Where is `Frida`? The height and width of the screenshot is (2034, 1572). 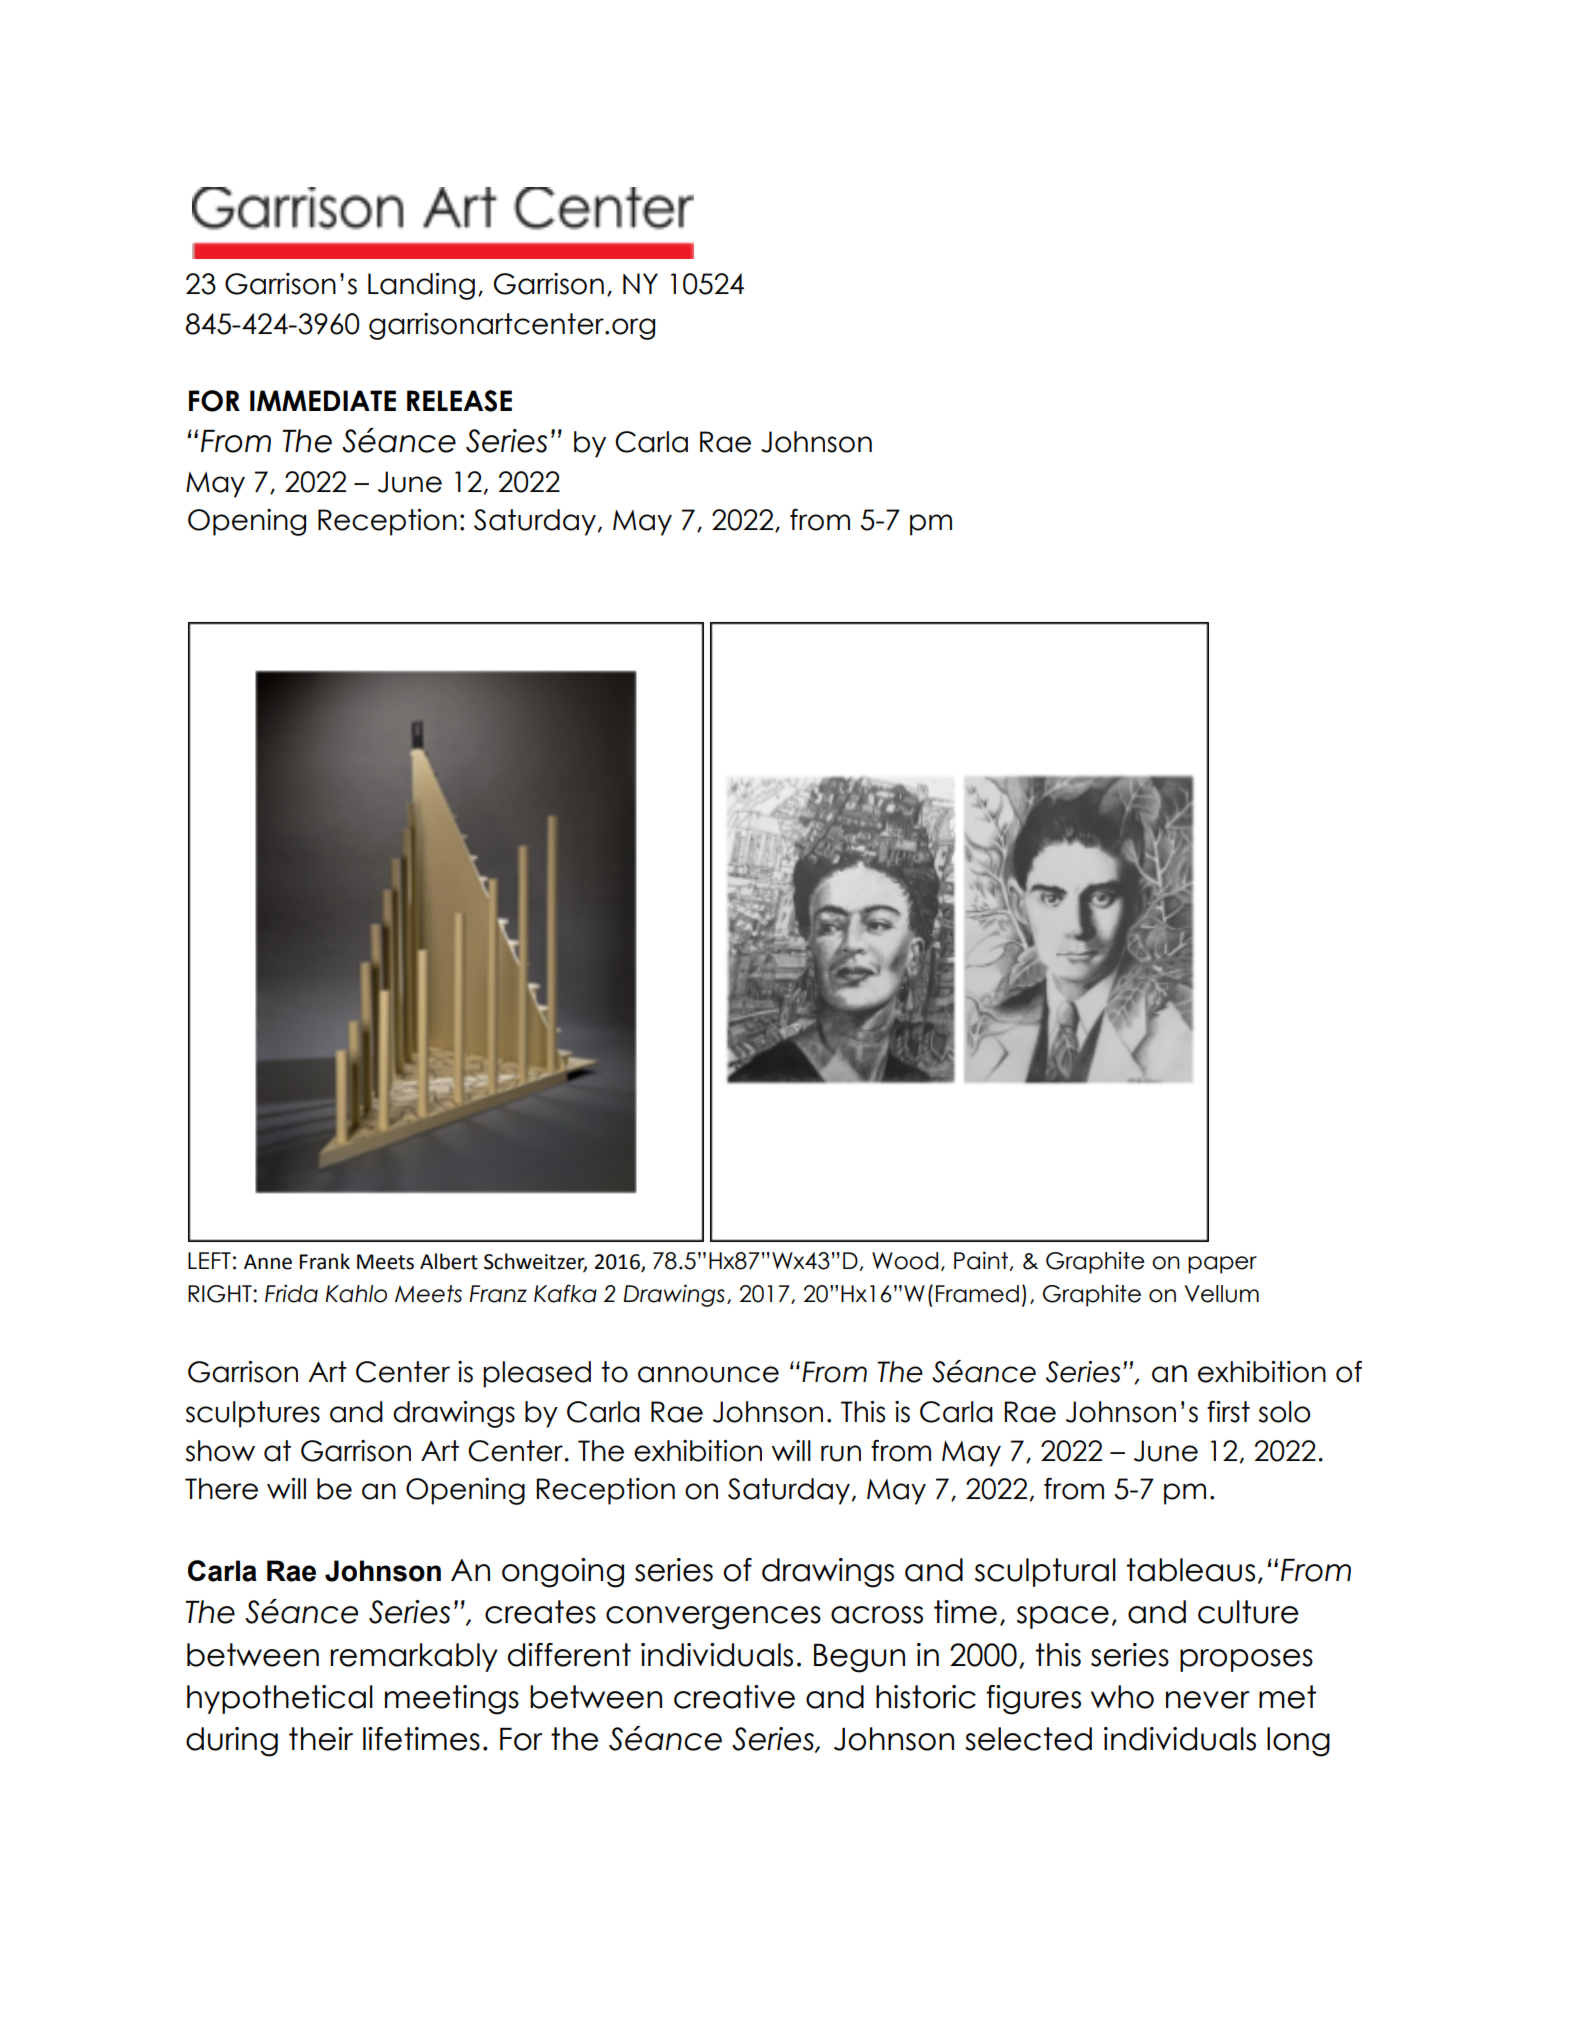 Frida is located at coordinates (291, 1293).
